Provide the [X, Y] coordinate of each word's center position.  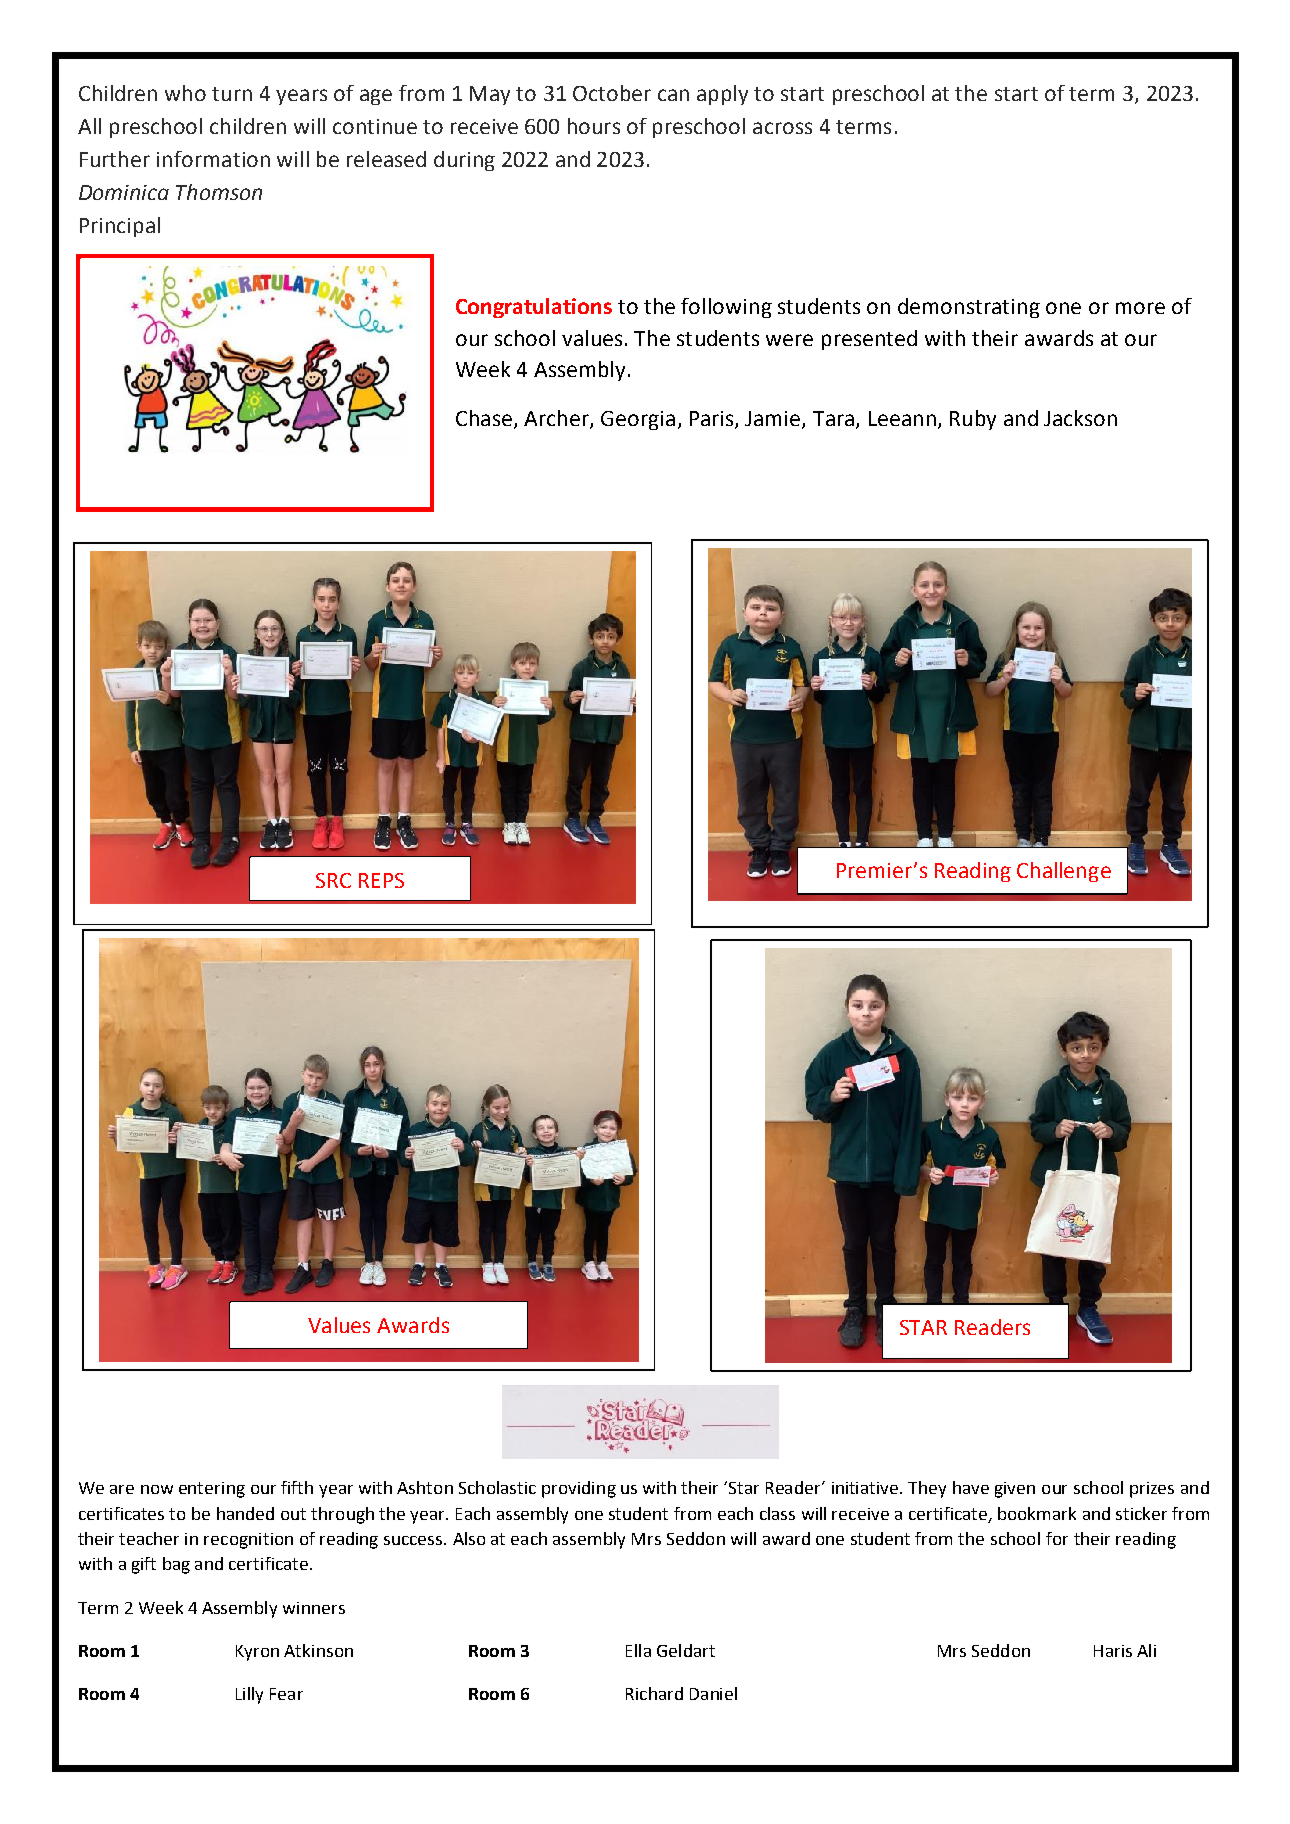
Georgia [638, 420]
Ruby [973, 420]
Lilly [249, 1695]
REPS [381, 880]
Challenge [1064, 872]
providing [579, 1489]
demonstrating [969, 308]
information [213, 159]
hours [594, 126]
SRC [333, 880]
